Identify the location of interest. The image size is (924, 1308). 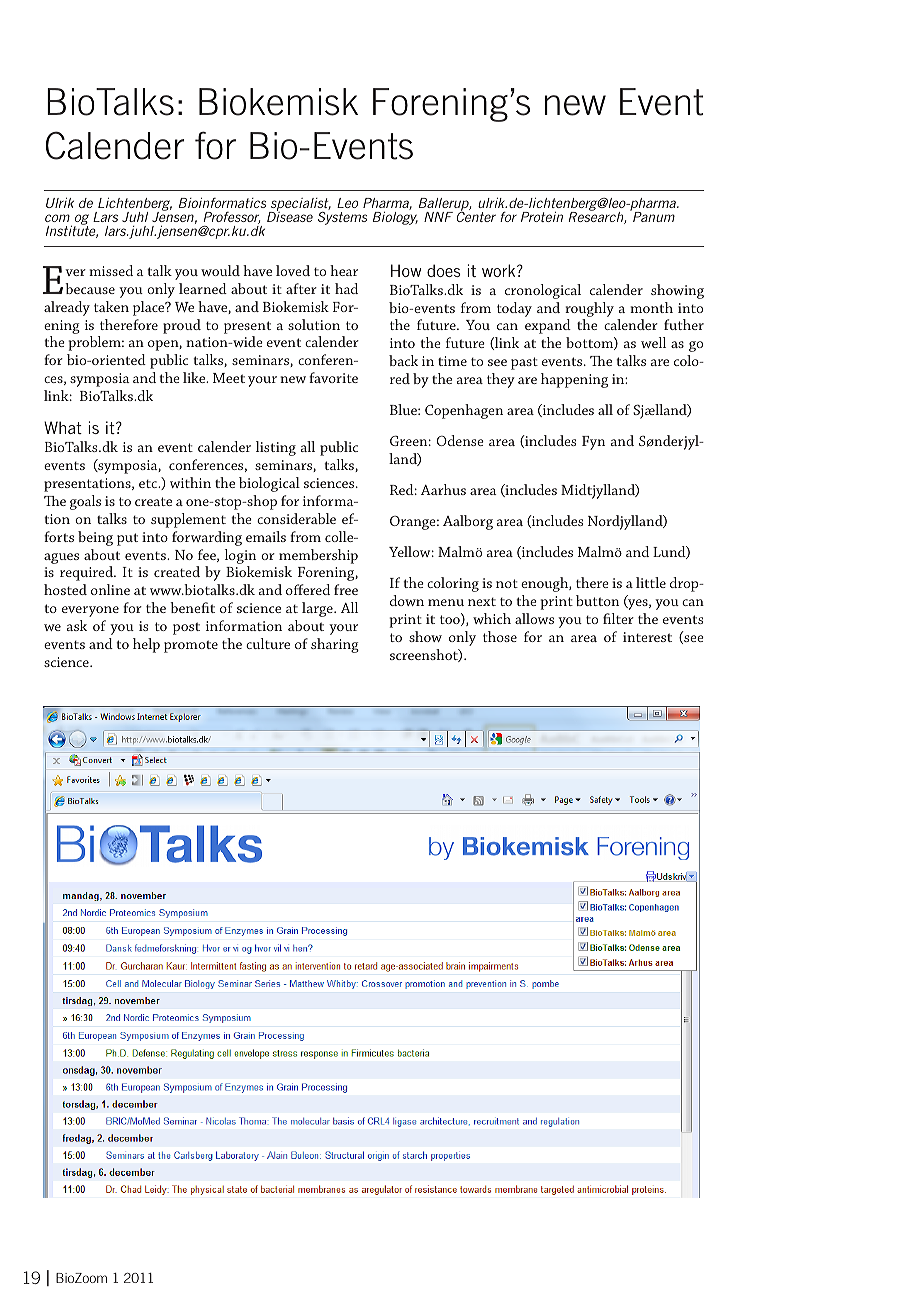
(647, 637).
